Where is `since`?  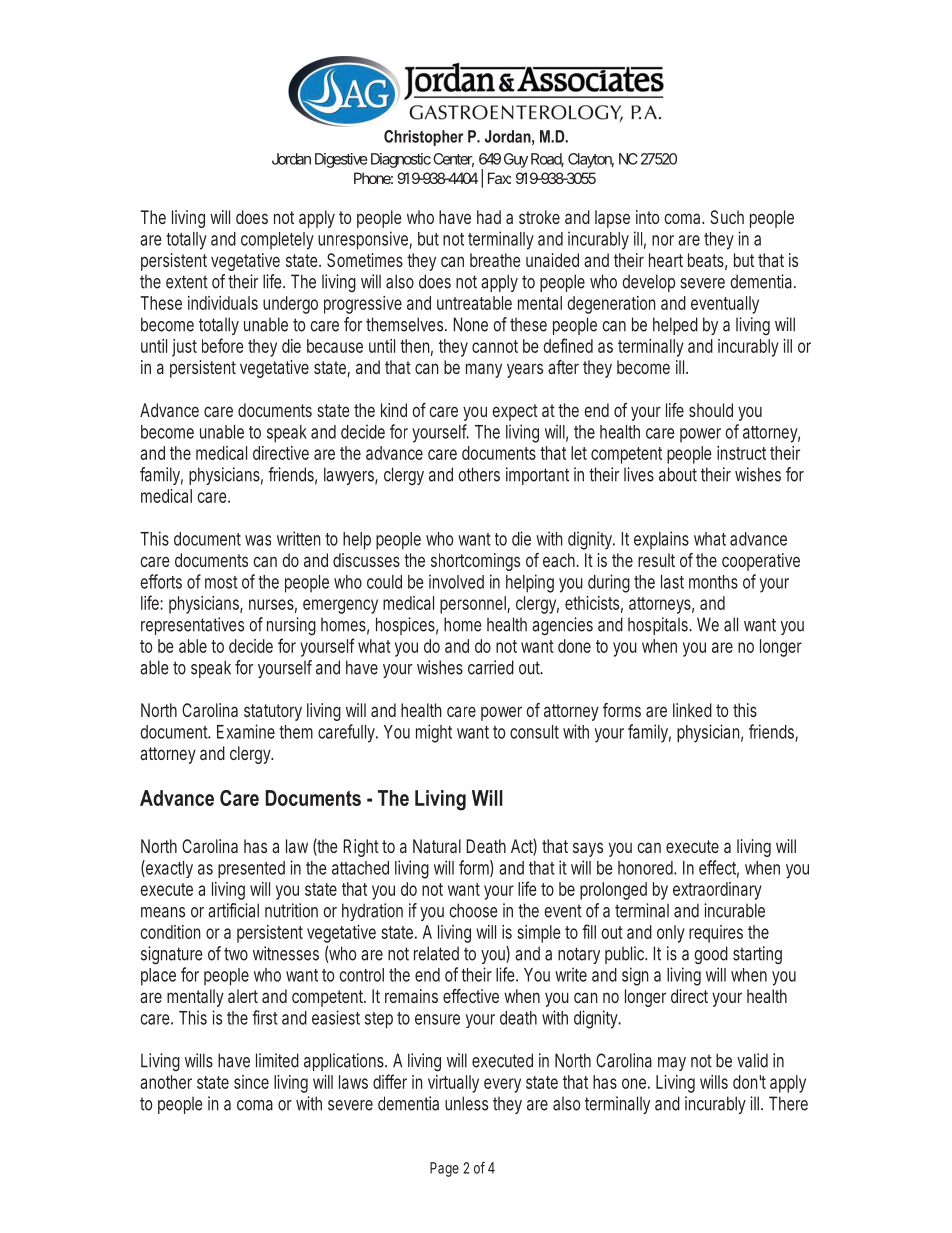 since is located at coordinates (251, 1082).
